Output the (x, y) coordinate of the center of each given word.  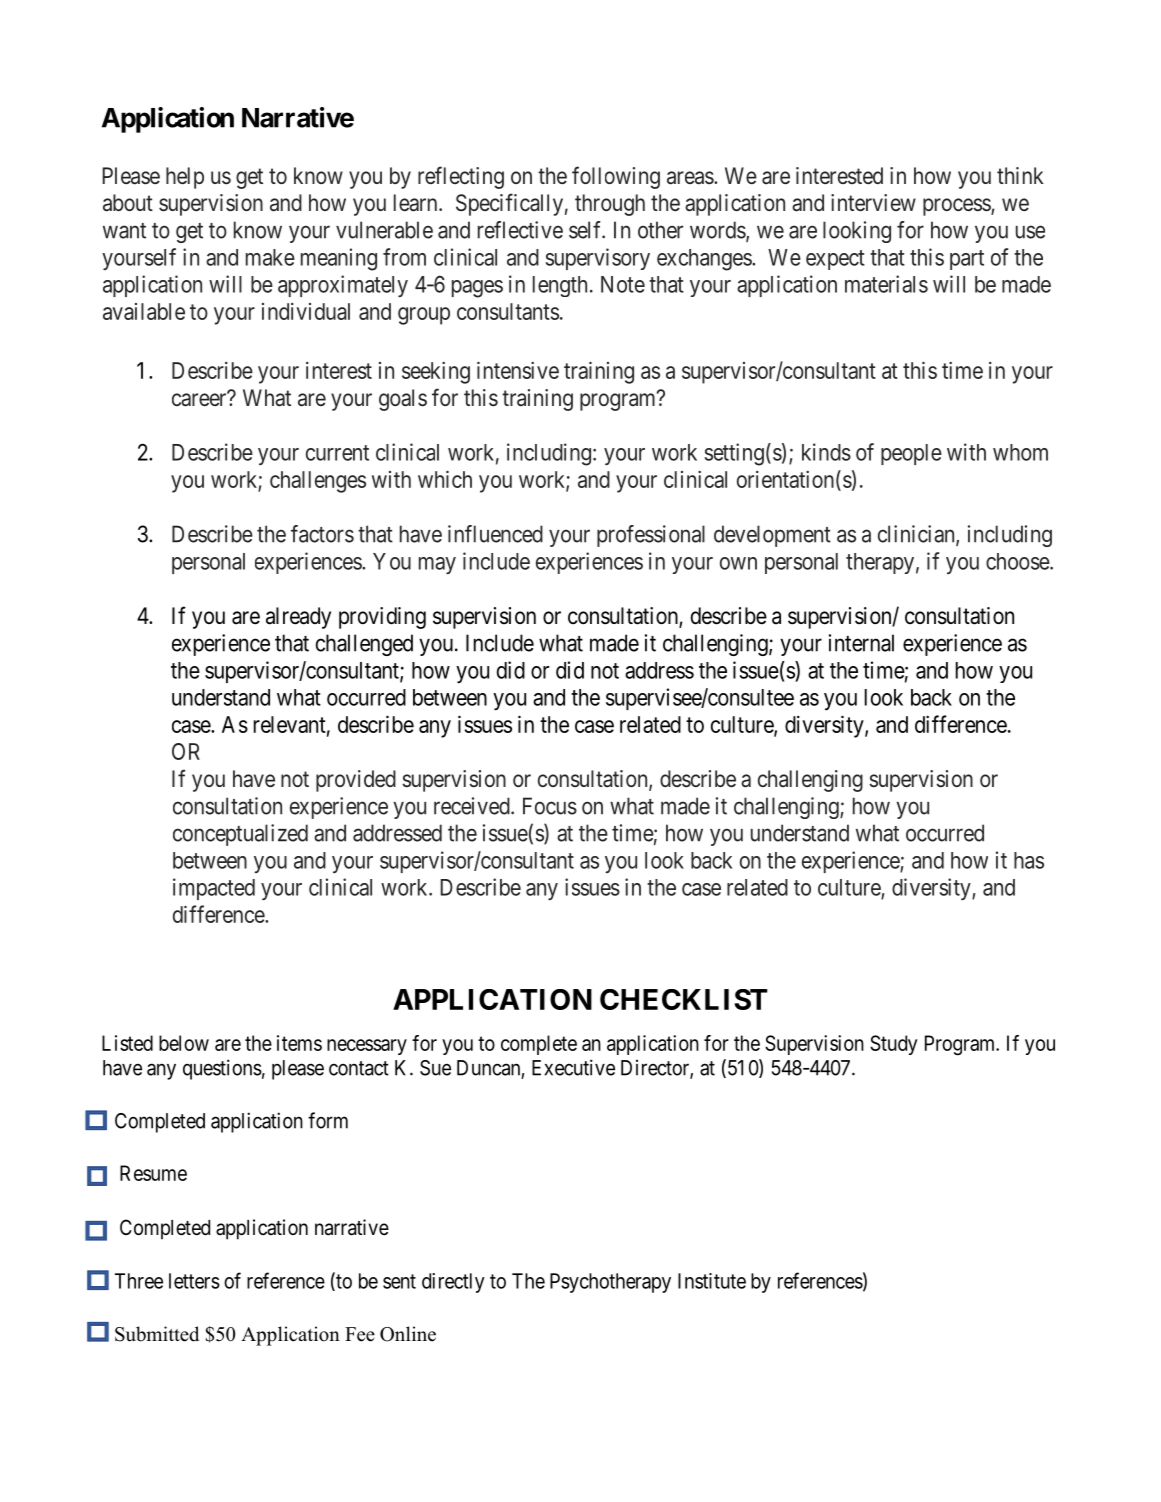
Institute (712, 1281)
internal (861, 643)
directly (453, 1283)
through (610, 205)
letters (194, 1281)
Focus (550, 806)
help (185, 178)
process (957, 207)
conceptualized (240, 835)
